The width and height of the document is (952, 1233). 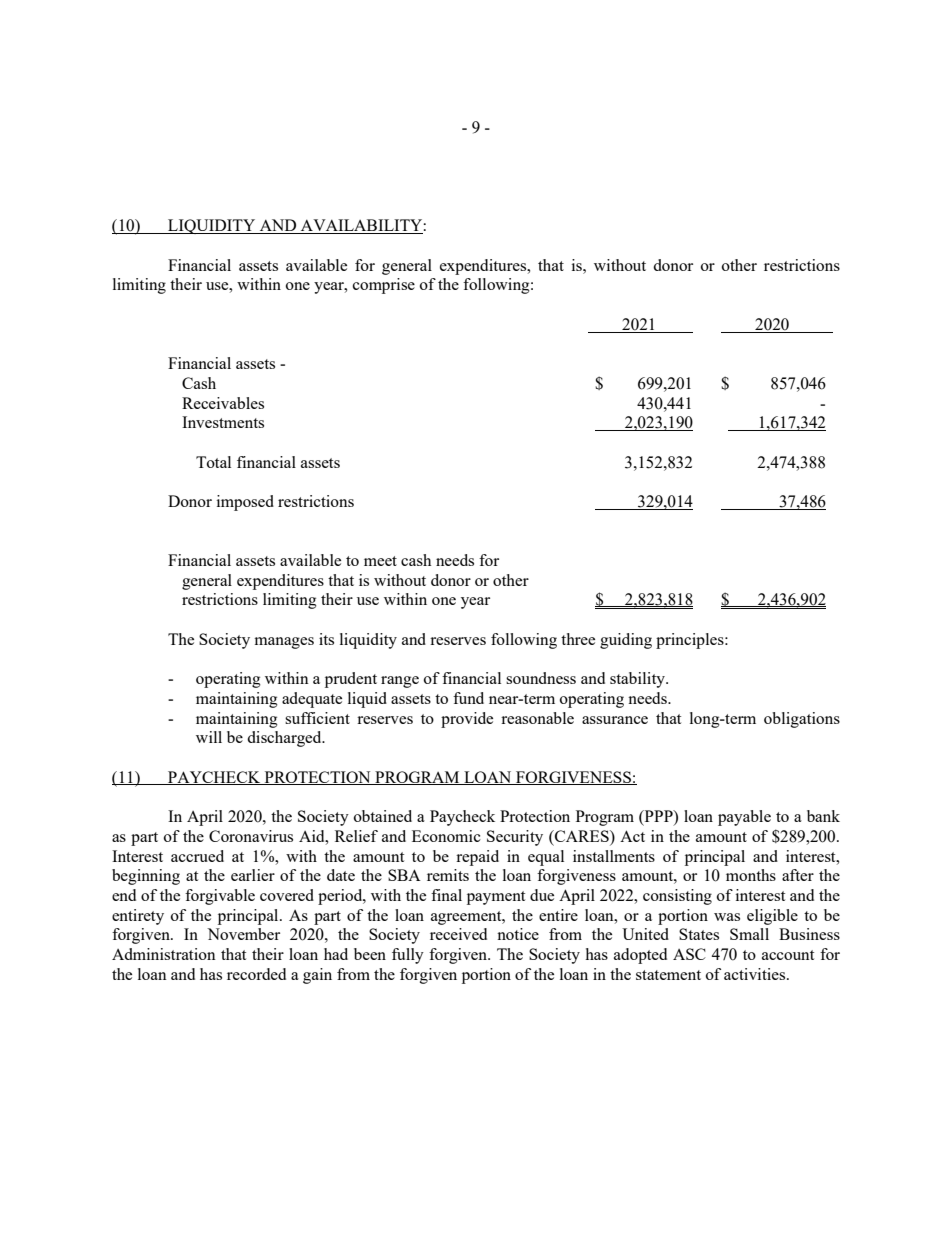 I want to click on comprise, so click(x=384, y=286).
